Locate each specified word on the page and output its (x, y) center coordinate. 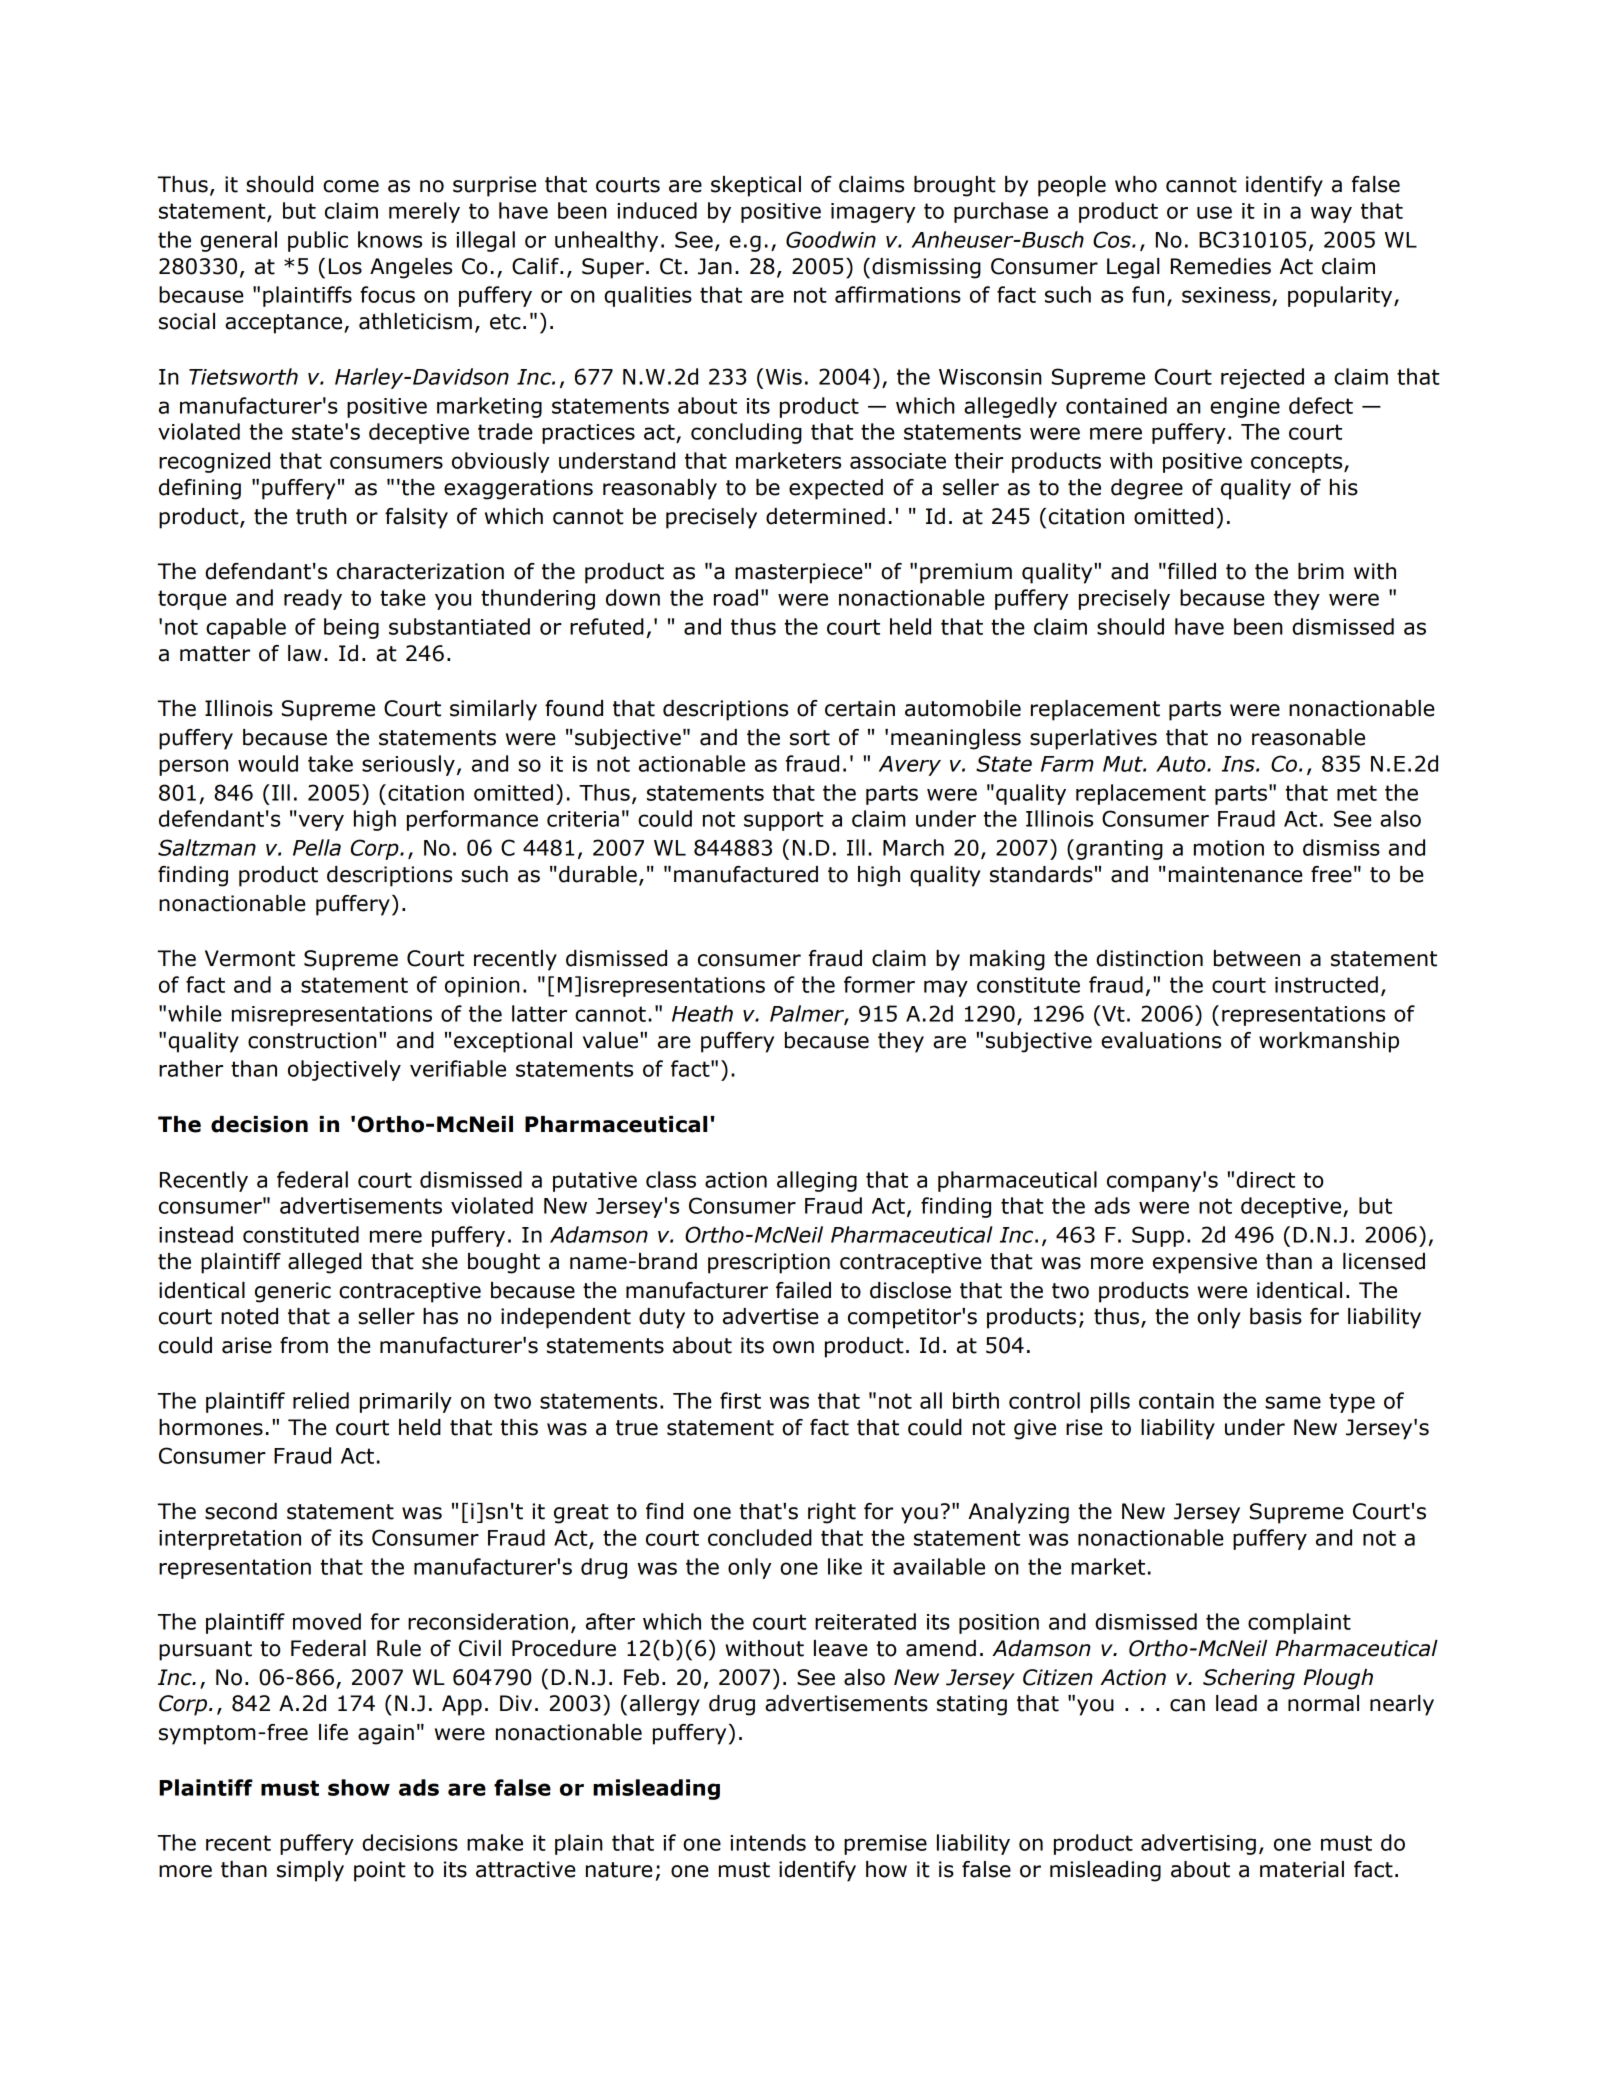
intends (768, 1842)
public (318, 241)
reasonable (1308, 737)
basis (1276, 1316)
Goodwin (831, 239)
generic (293, 1292)
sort (810, 738)
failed (803, 1290)
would (268, 763)
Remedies (1221, 266)
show (359, 1787)
